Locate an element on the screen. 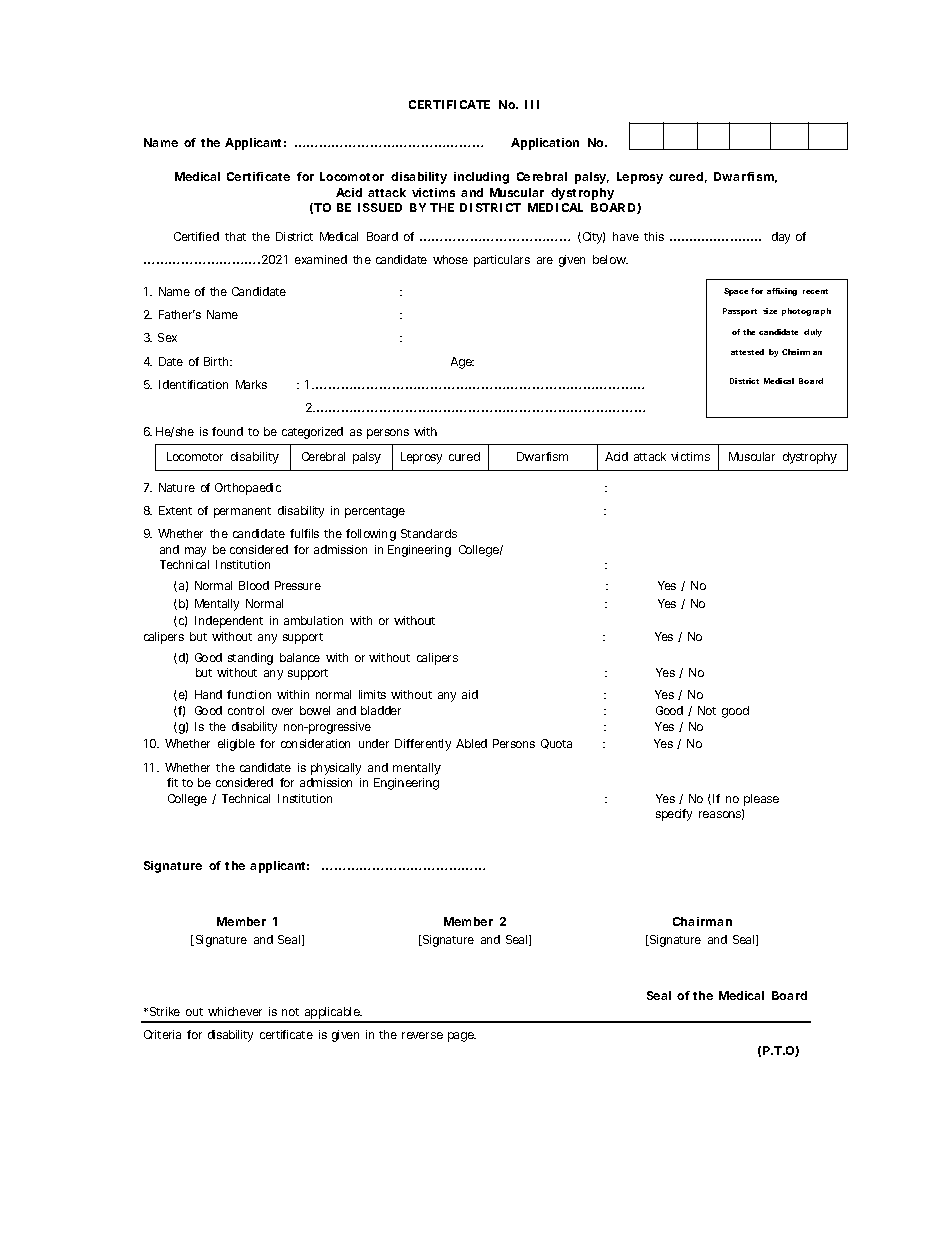 Image resolution: width=952 pixels, height=1233 pixels. page is located at coordinates (462, 1037).
